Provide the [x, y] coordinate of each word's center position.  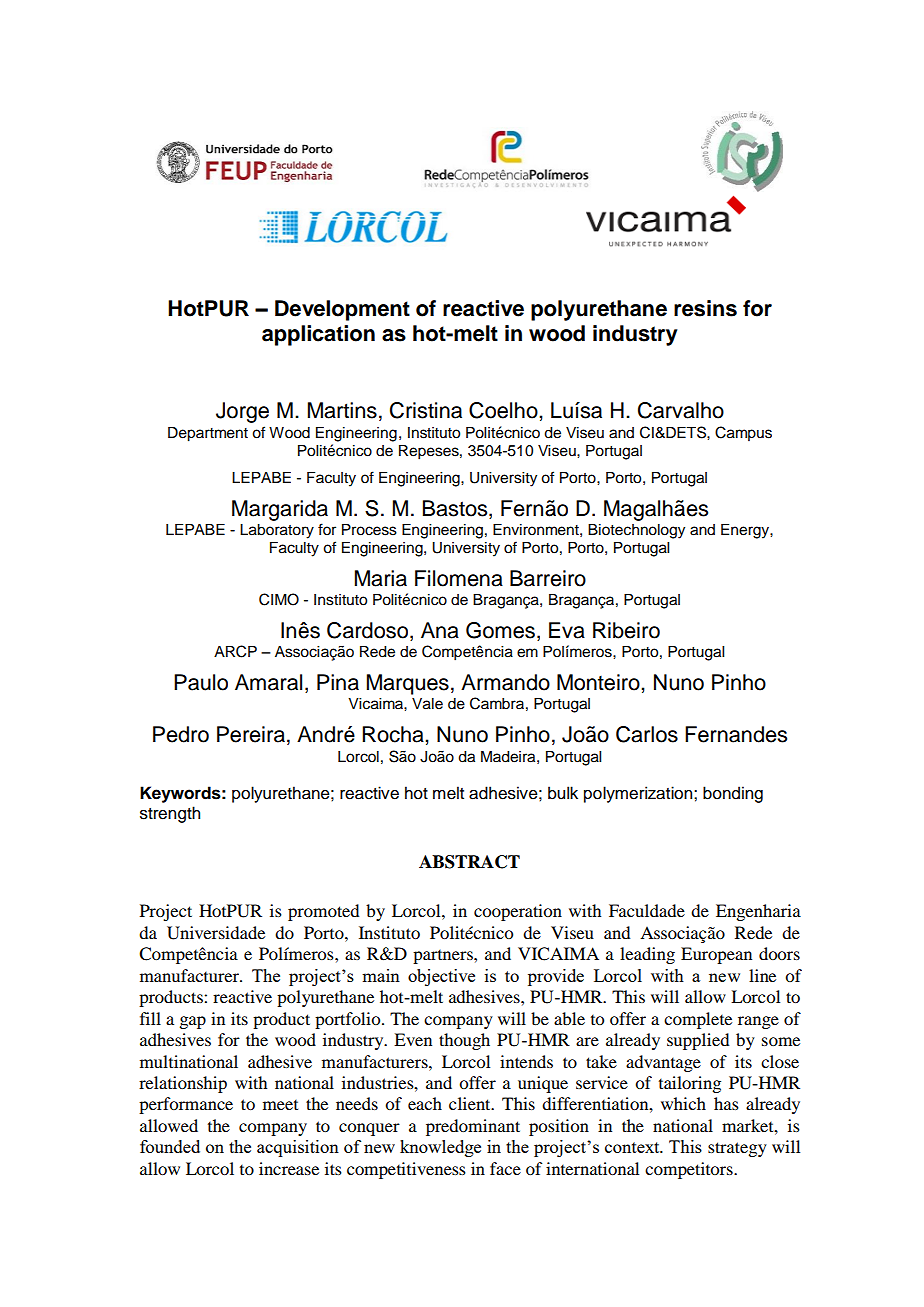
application [318, 335]
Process [369, 530]
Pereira [251, 734]
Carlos [647, 734]
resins [705, 308]
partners [444, 957]
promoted [323, 912]
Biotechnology [636, 531]
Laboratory [277, 531]
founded [170, 1146]
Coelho [504, 410]
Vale [427, 704]
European [716, 955]
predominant [473, 1127]
